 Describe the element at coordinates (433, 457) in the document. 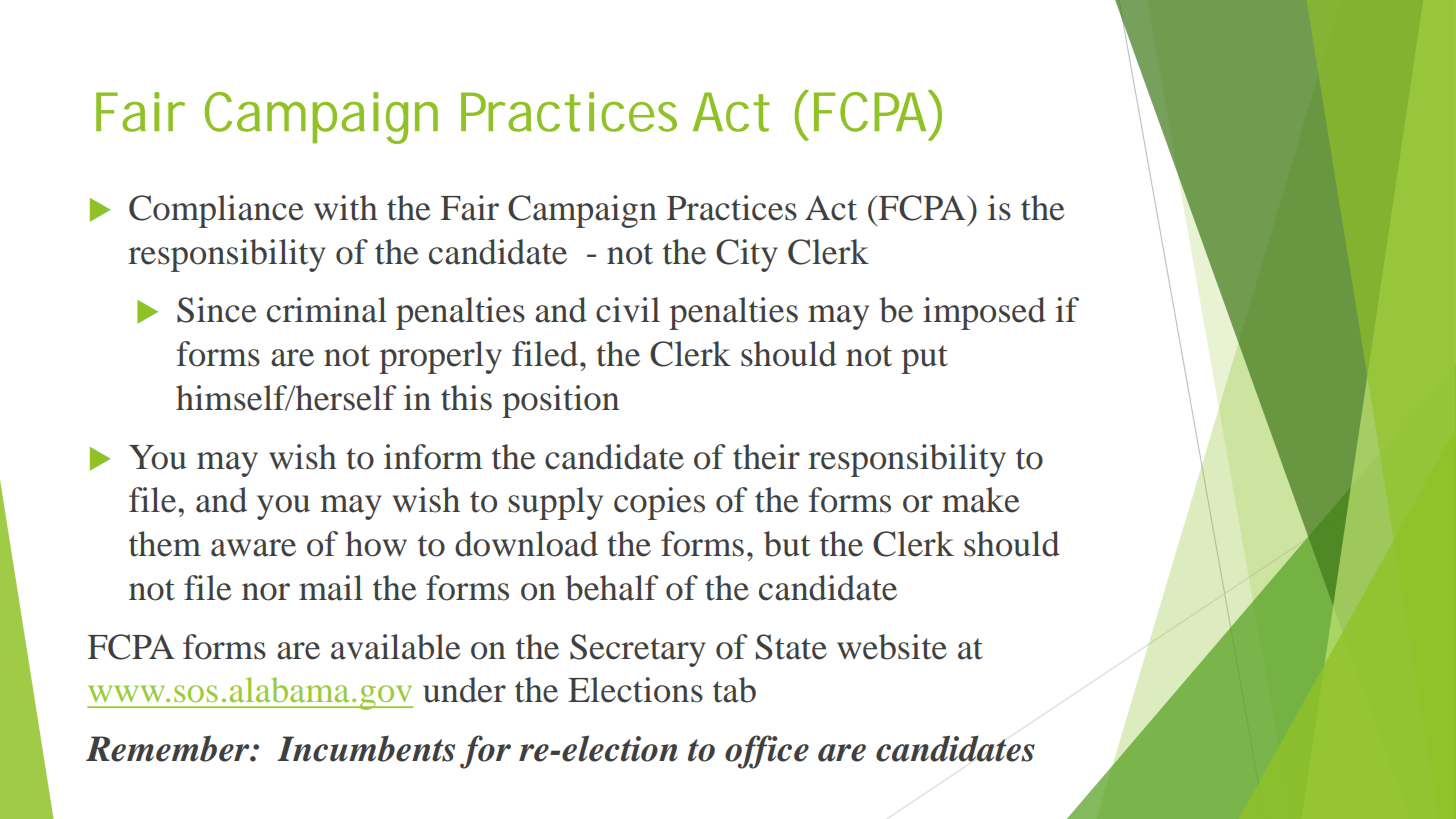

I see `inform` at that location.
